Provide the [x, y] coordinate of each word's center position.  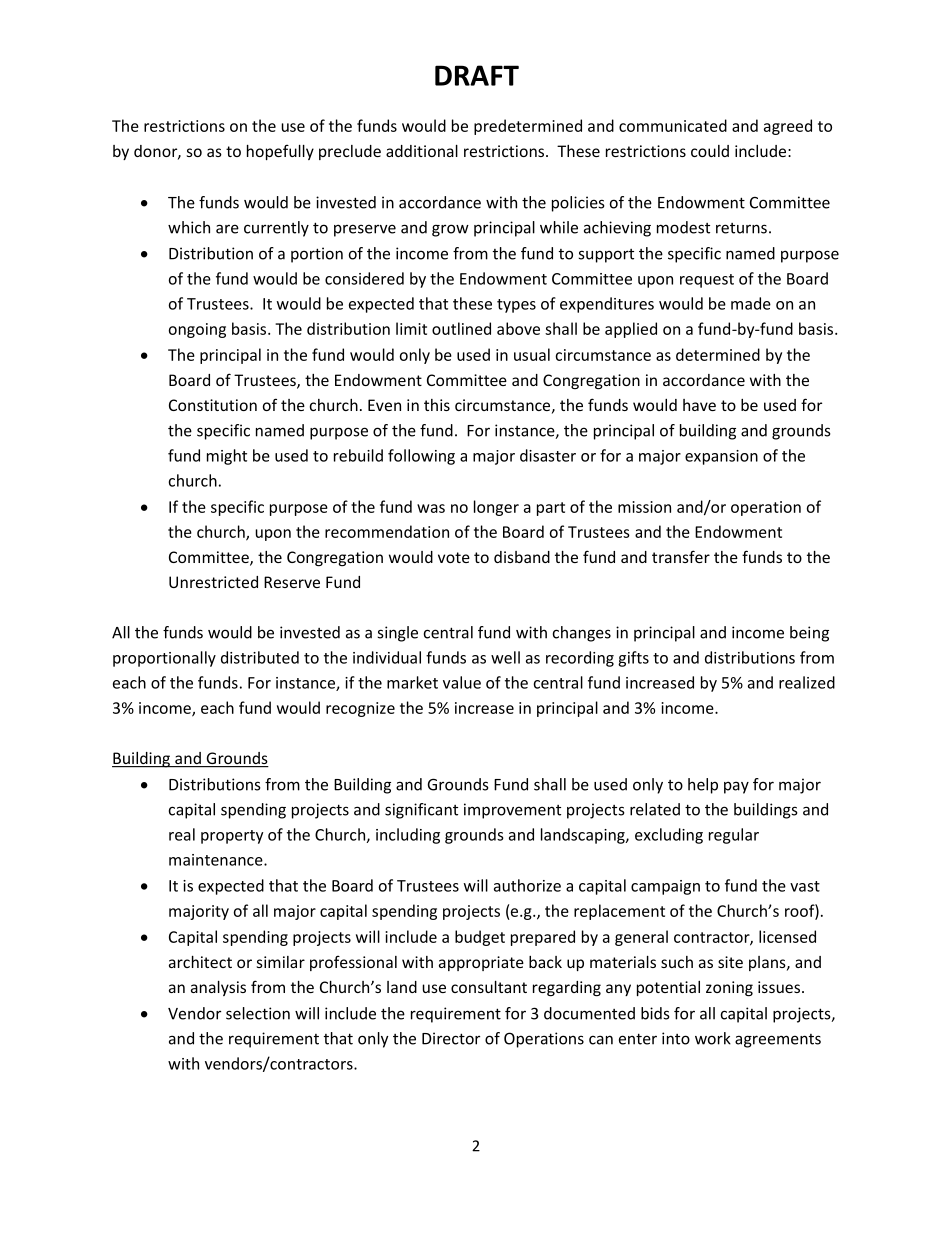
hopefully [280, 152]
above [518, 328]
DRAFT [477, 75]
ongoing [197, 330]
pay [736, 787]
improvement [512, 811]
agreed [788, 127]
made [751, 303]
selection [258, 1013]
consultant [489, 987]
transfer [681, 556]
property [232, 837]
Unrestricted [213, 582]
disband [522, 557]
